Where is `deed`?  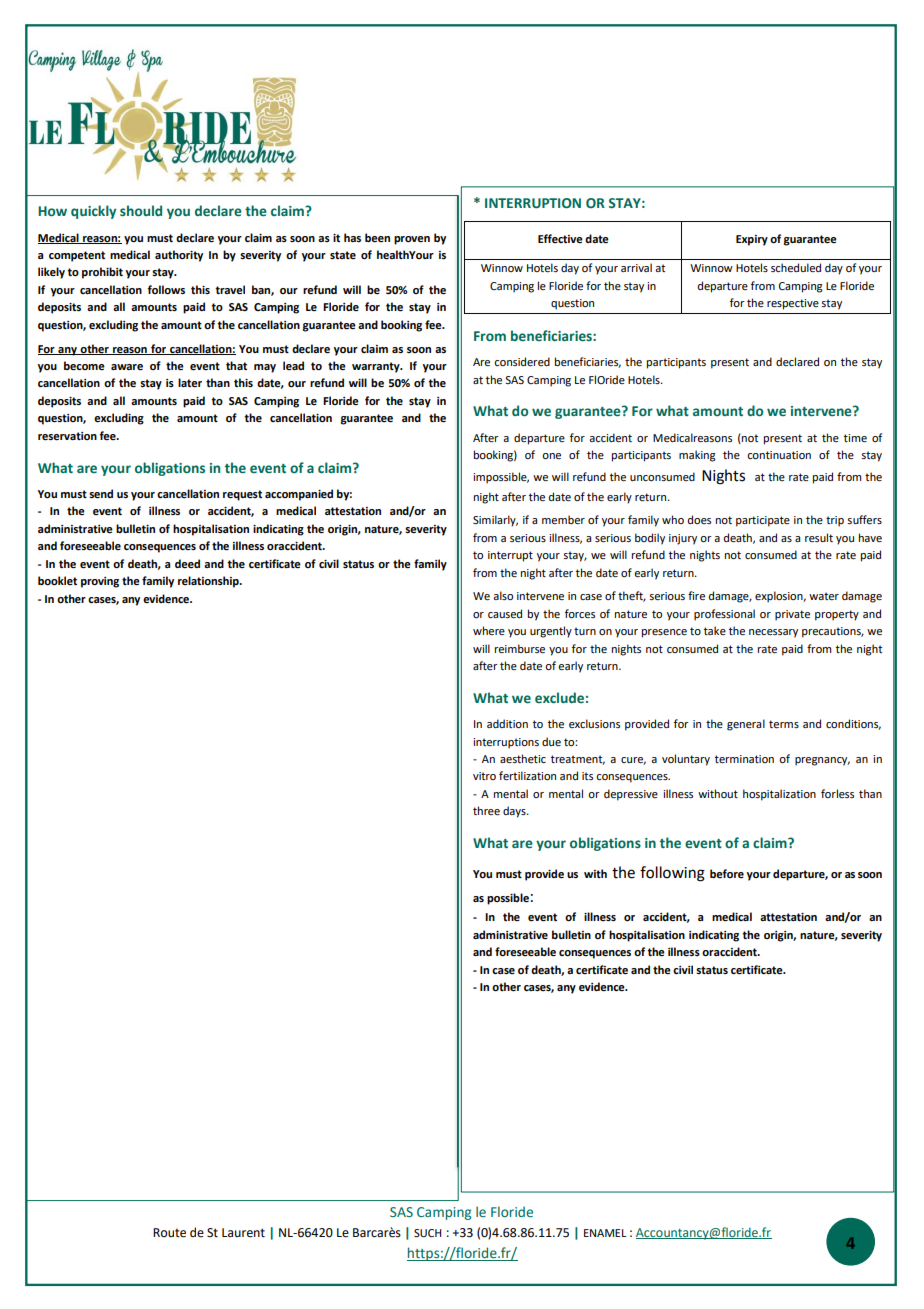
deed is located at coordinates (187, 563).
